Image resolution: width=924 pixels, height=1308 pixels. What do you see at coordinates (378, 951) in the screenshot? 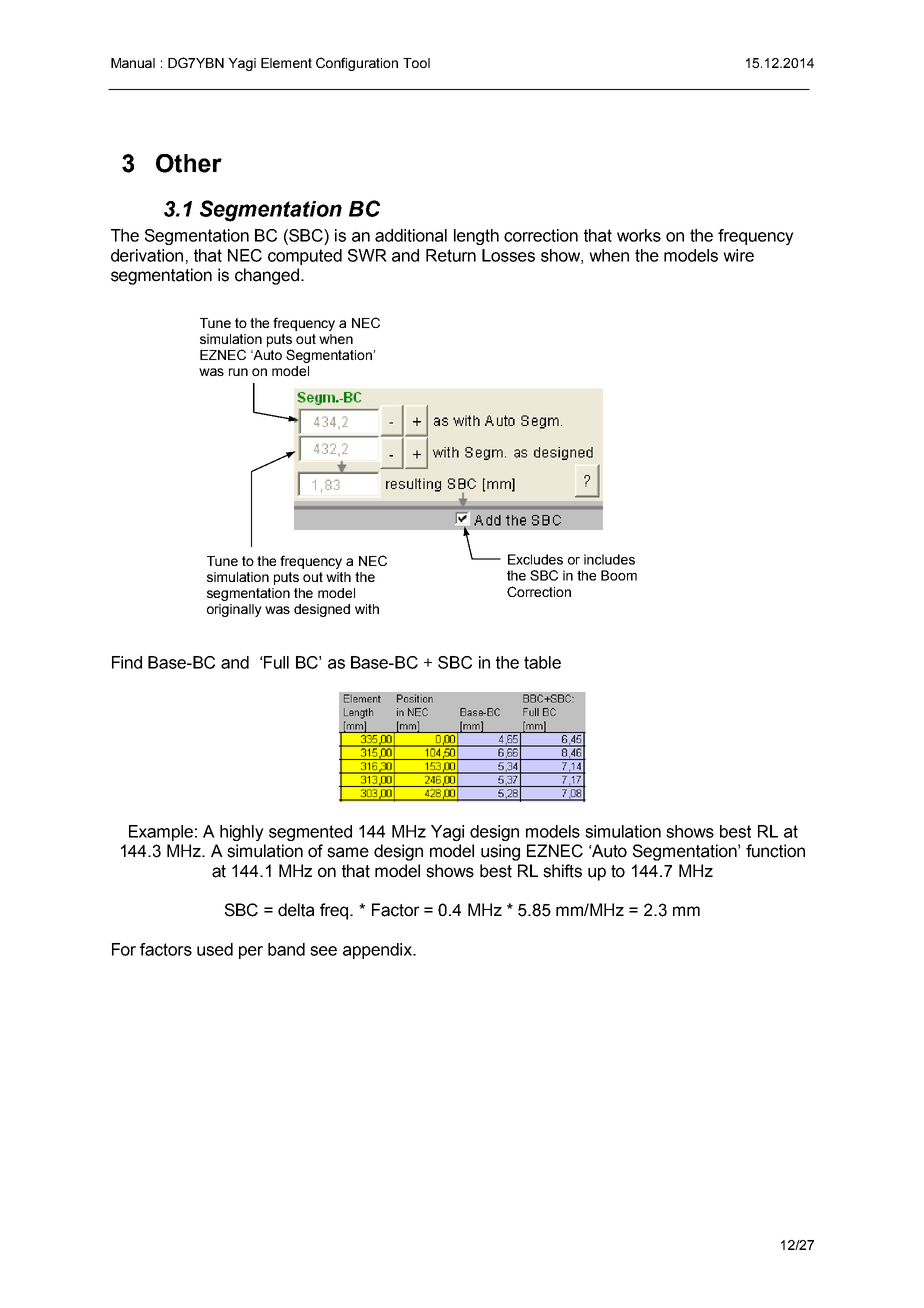
I see `appendix` at bounding box center [378, 951].
